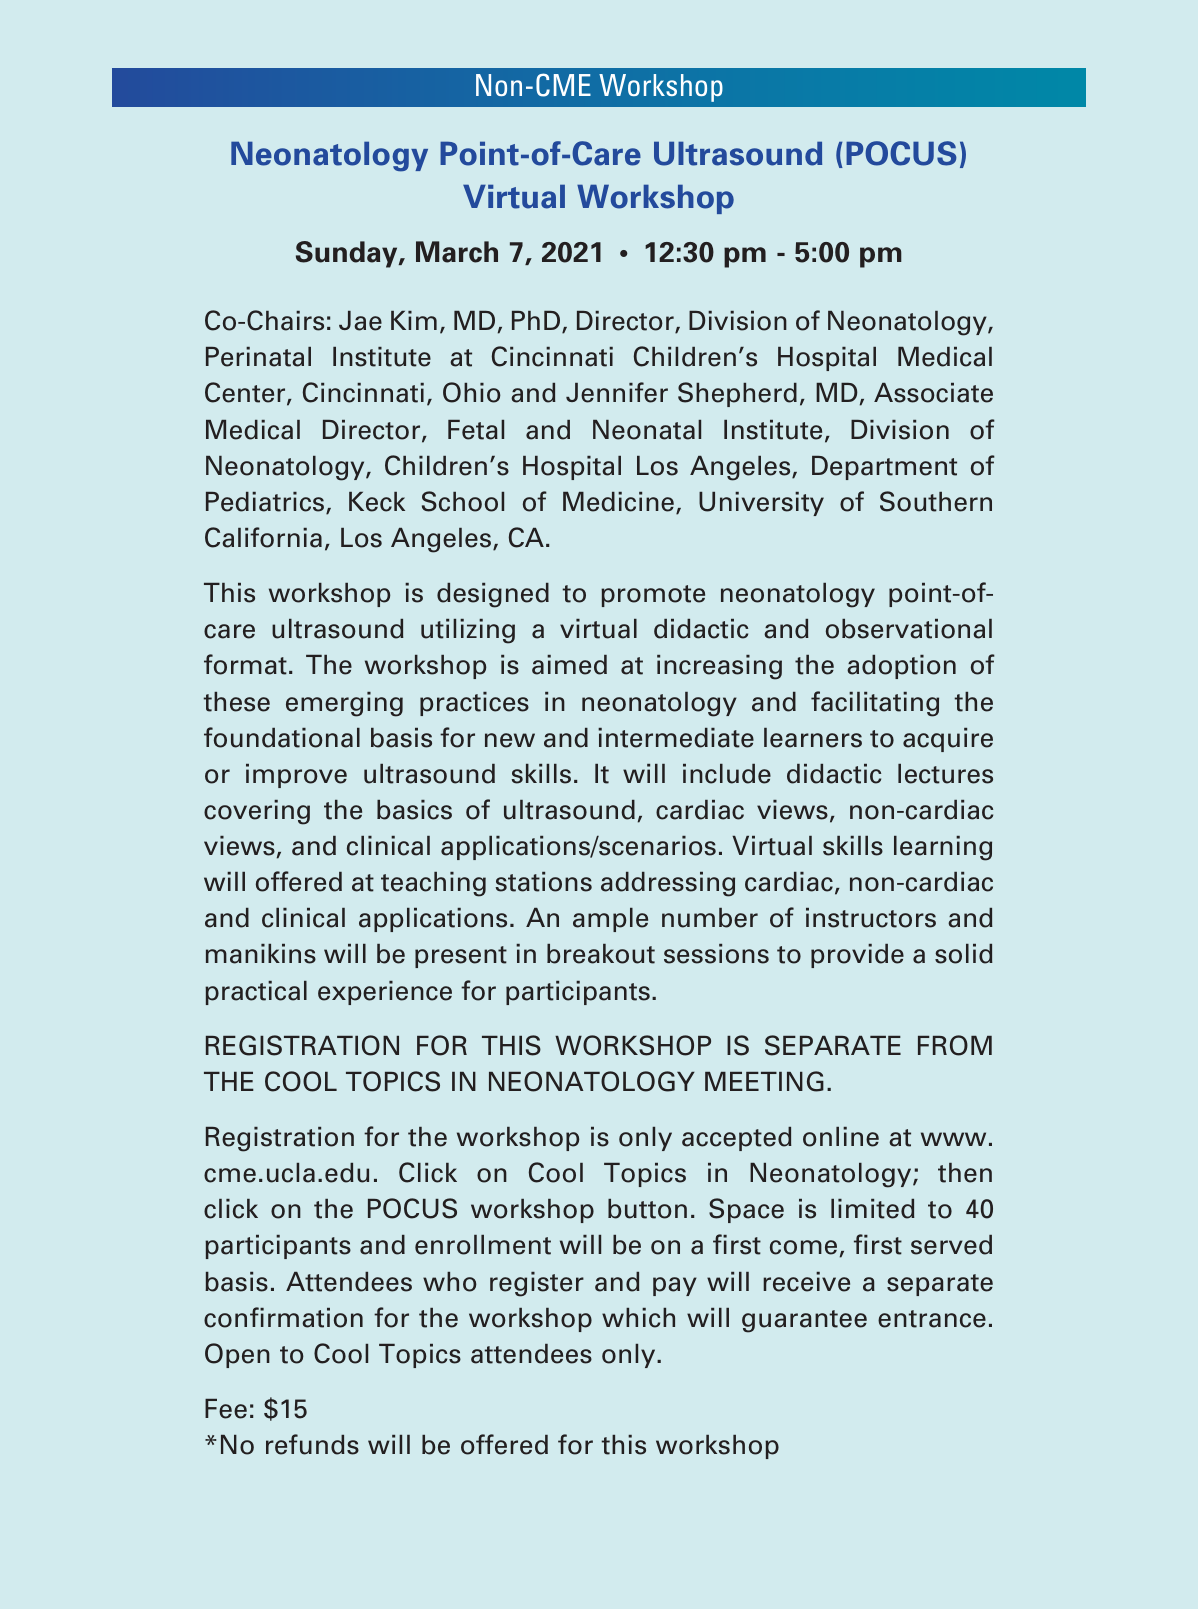  I want to click on which, so click(638, 1318).
